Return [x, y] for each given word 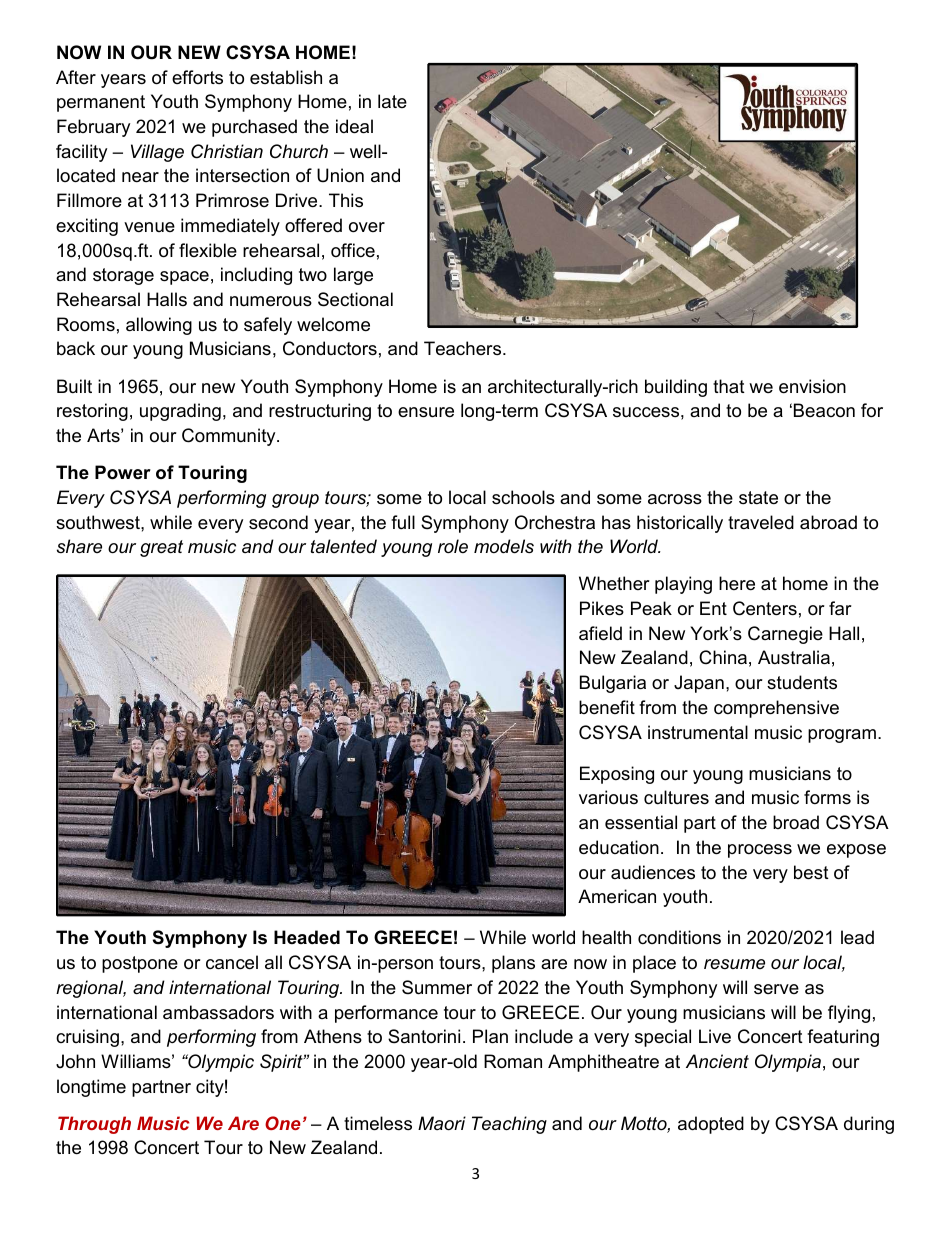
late [392, 101]
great [161, 548]
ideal [354, 126]
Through [94, 1125]
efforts [197, 77]
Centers [765, 608]
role [453, 546]
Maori [442, 1123]
